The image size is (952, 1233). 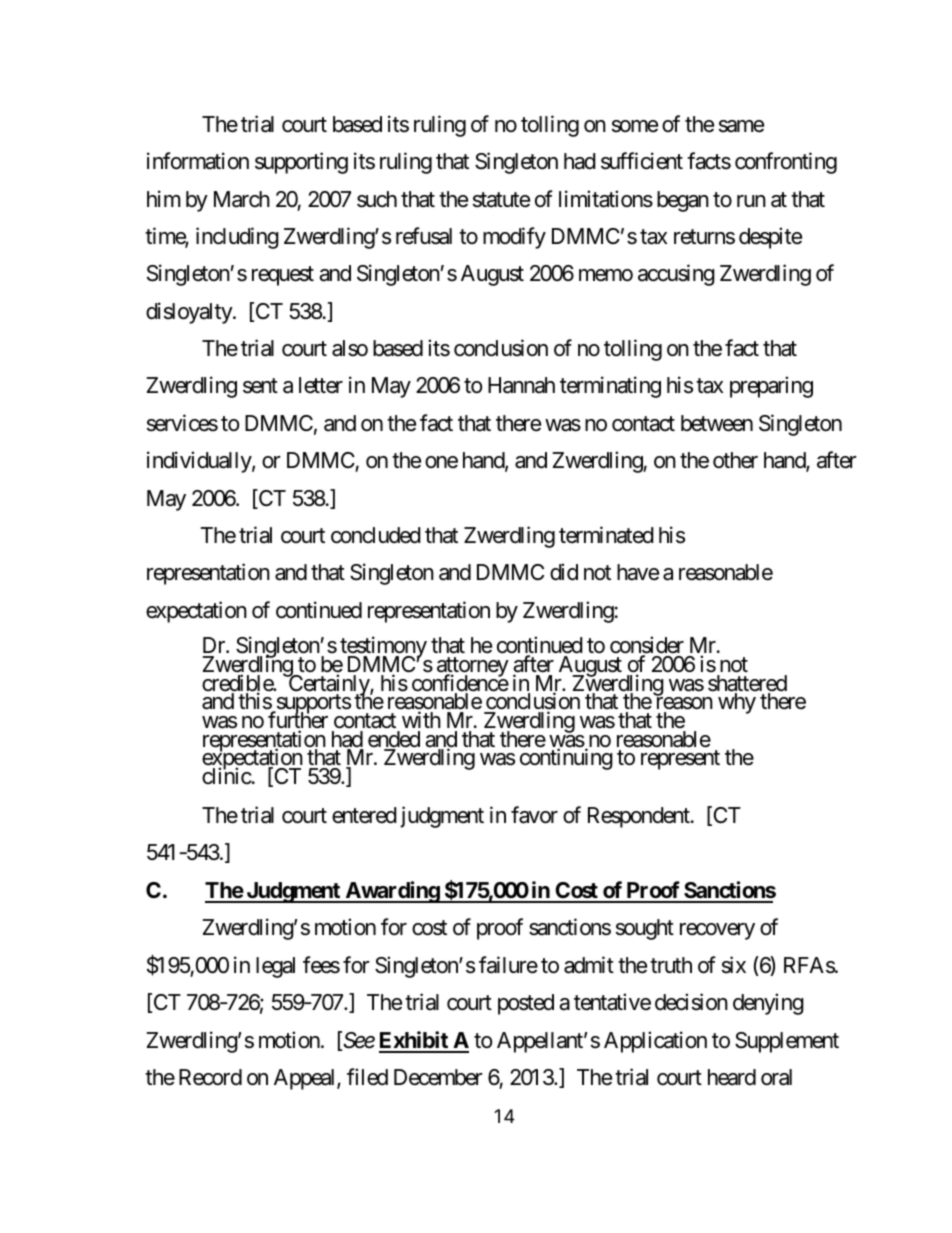 What do you see at coordinates (737, 703) in the screenshot?
I see `why` at bounding box center [737, 703].
